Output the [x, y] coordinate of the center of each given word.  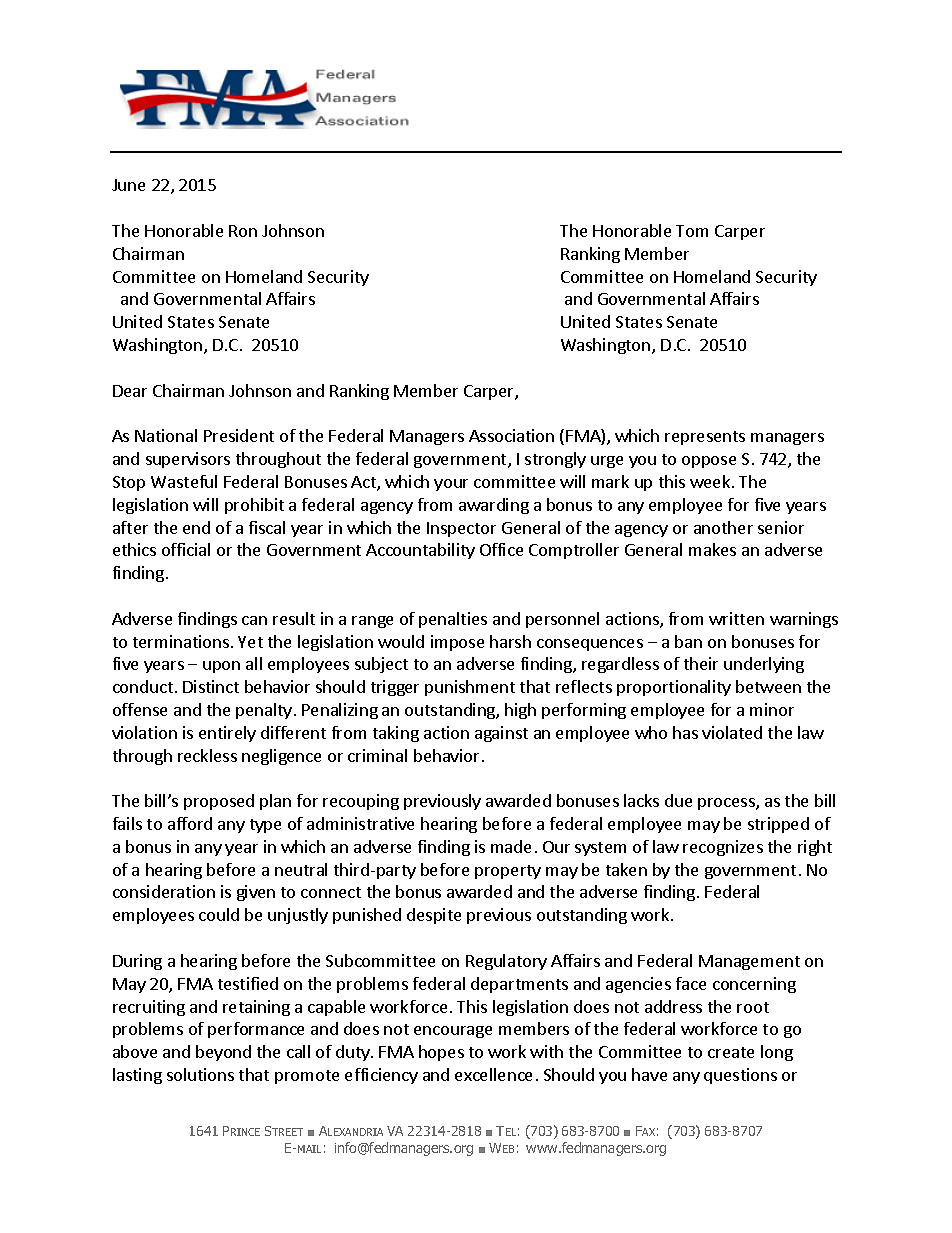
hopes [441, 1053]
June [128, 185]
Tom [692, 231]
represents [705, 438]
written [736, 618]
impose [457, 643]
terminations [182, 641]
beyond [223, 1053]
